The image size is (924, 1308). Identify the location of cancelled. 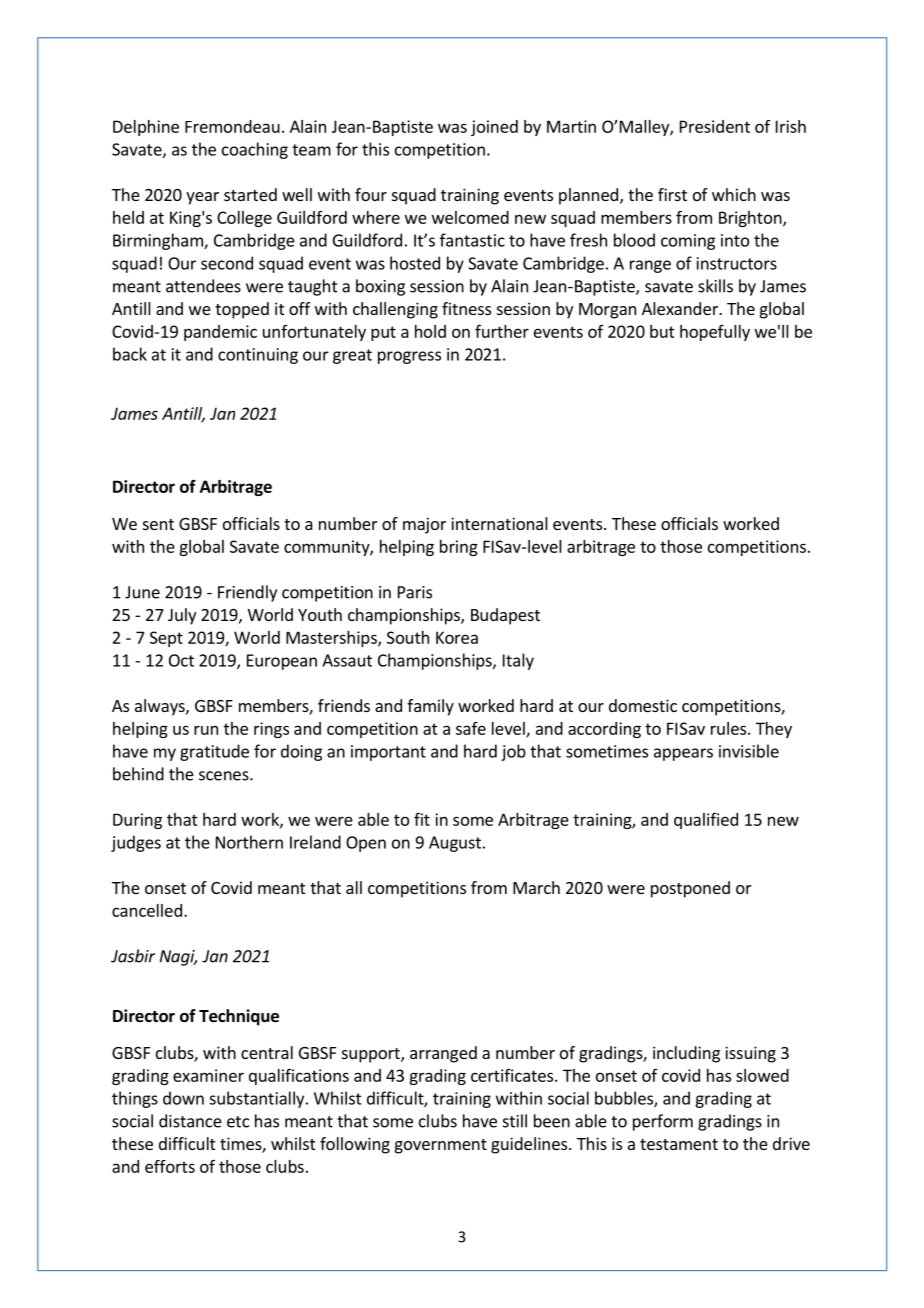
(147, 910).
